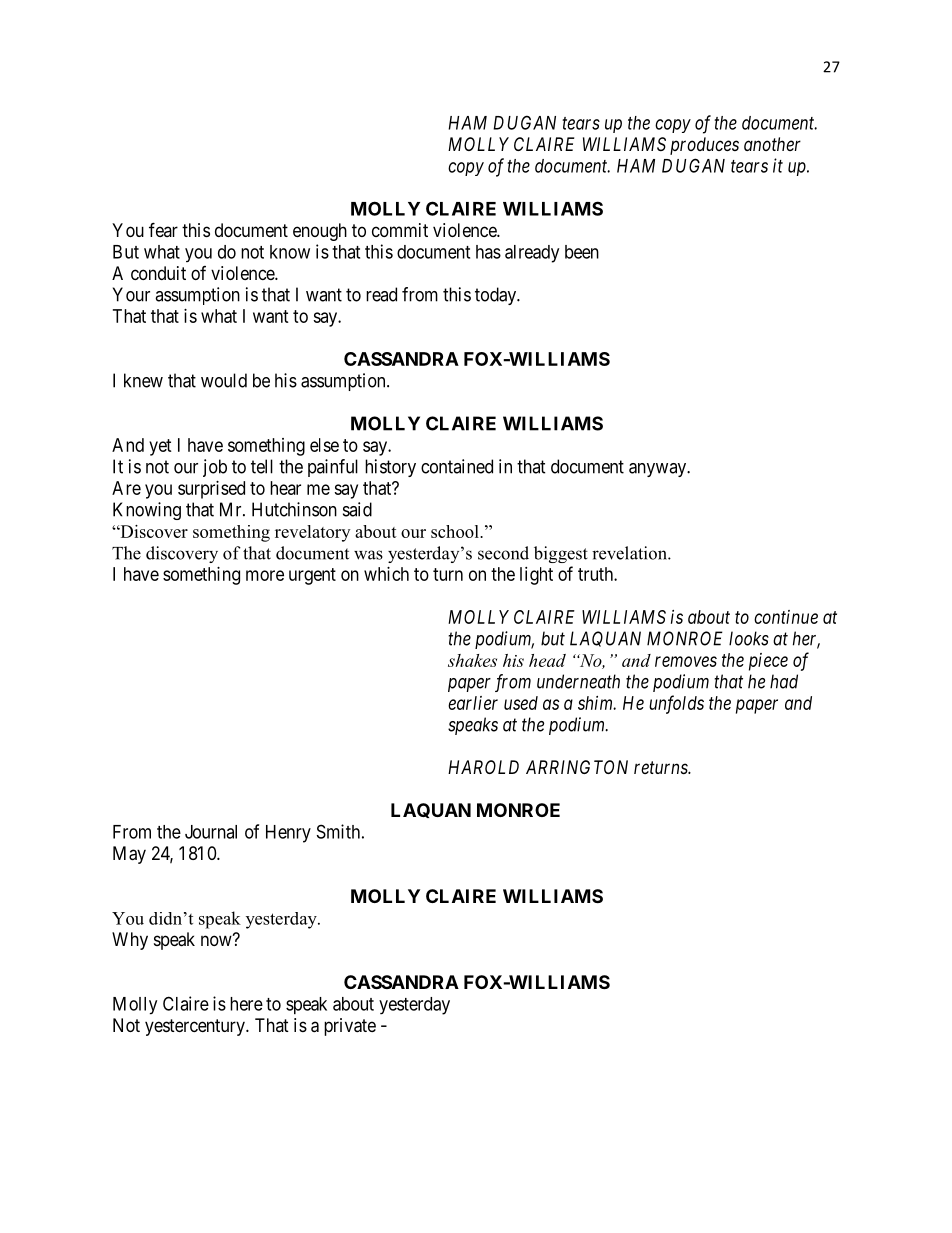  Describe the element at coordinates (350, 1027) in the screenshot. I see `private` at that location.
